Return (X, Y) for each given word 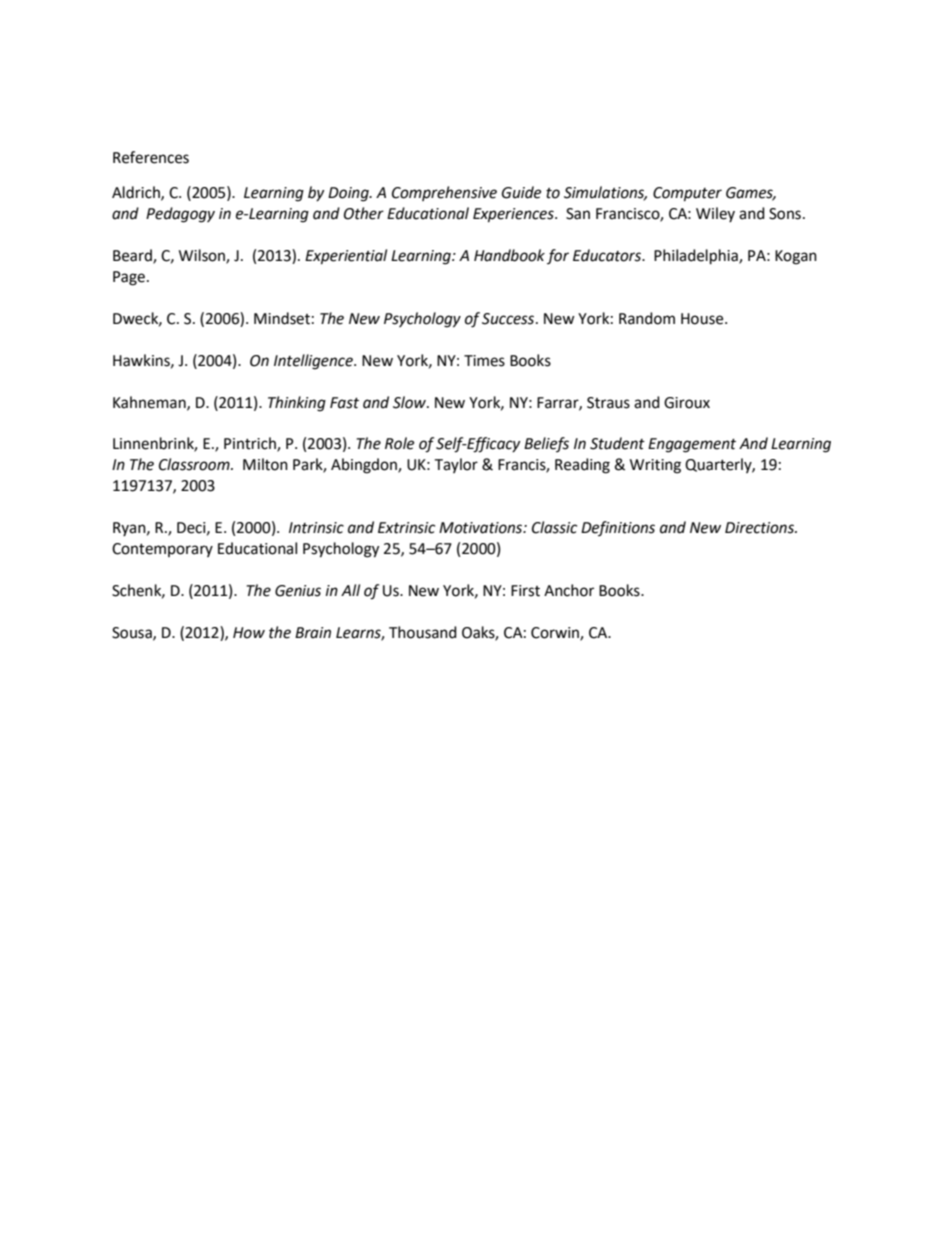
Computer (687, 194)
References (151, 157)
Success (509, 319)
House (703, 319)
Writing (655, 466)
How (249, 633)
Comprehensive (444, 193)
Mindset (282, 318)
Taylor (456, 465)
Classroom (195, 464)
